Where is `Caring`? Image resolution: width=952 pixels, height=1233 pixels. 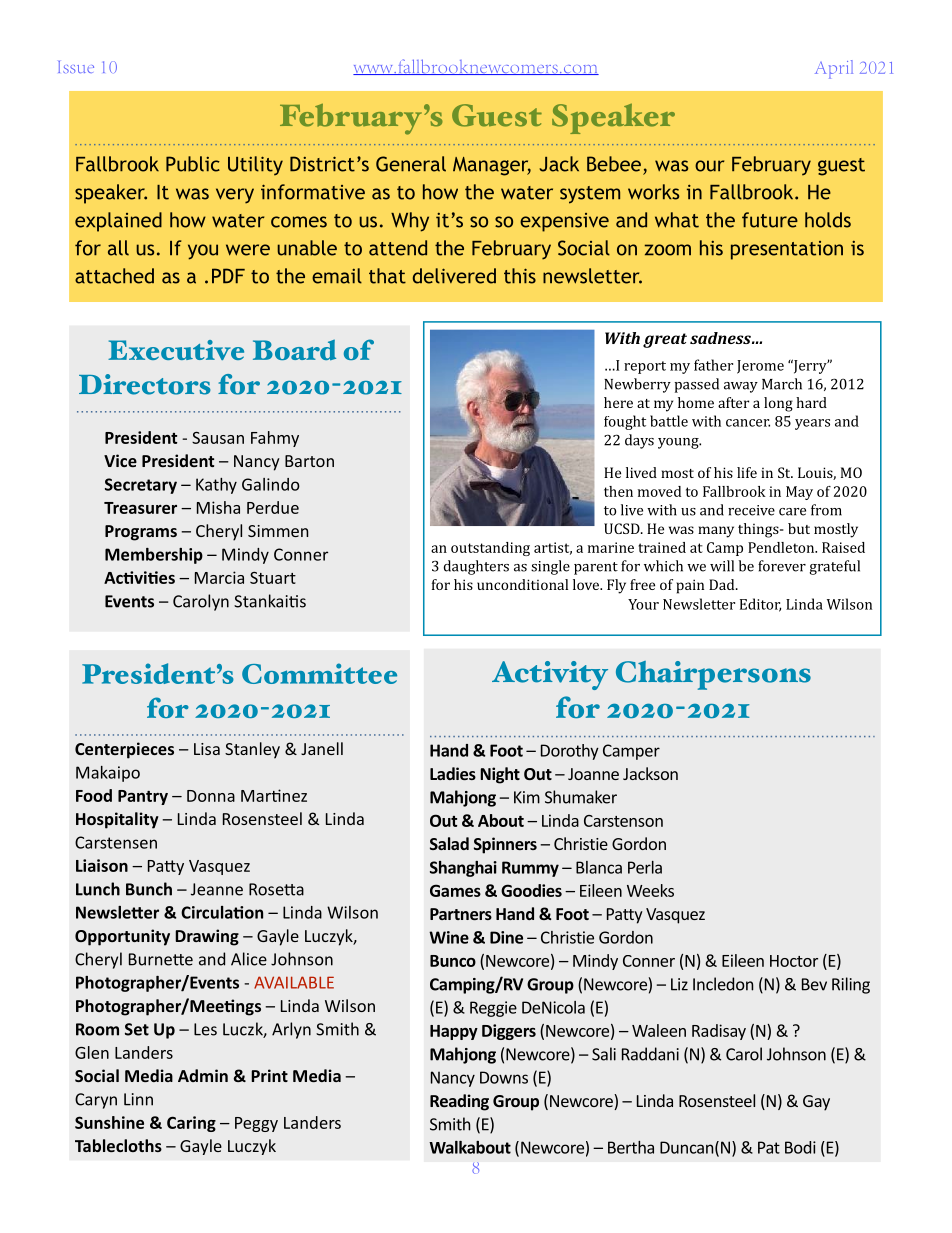
Caring is located at coordinates (191, 1124).
